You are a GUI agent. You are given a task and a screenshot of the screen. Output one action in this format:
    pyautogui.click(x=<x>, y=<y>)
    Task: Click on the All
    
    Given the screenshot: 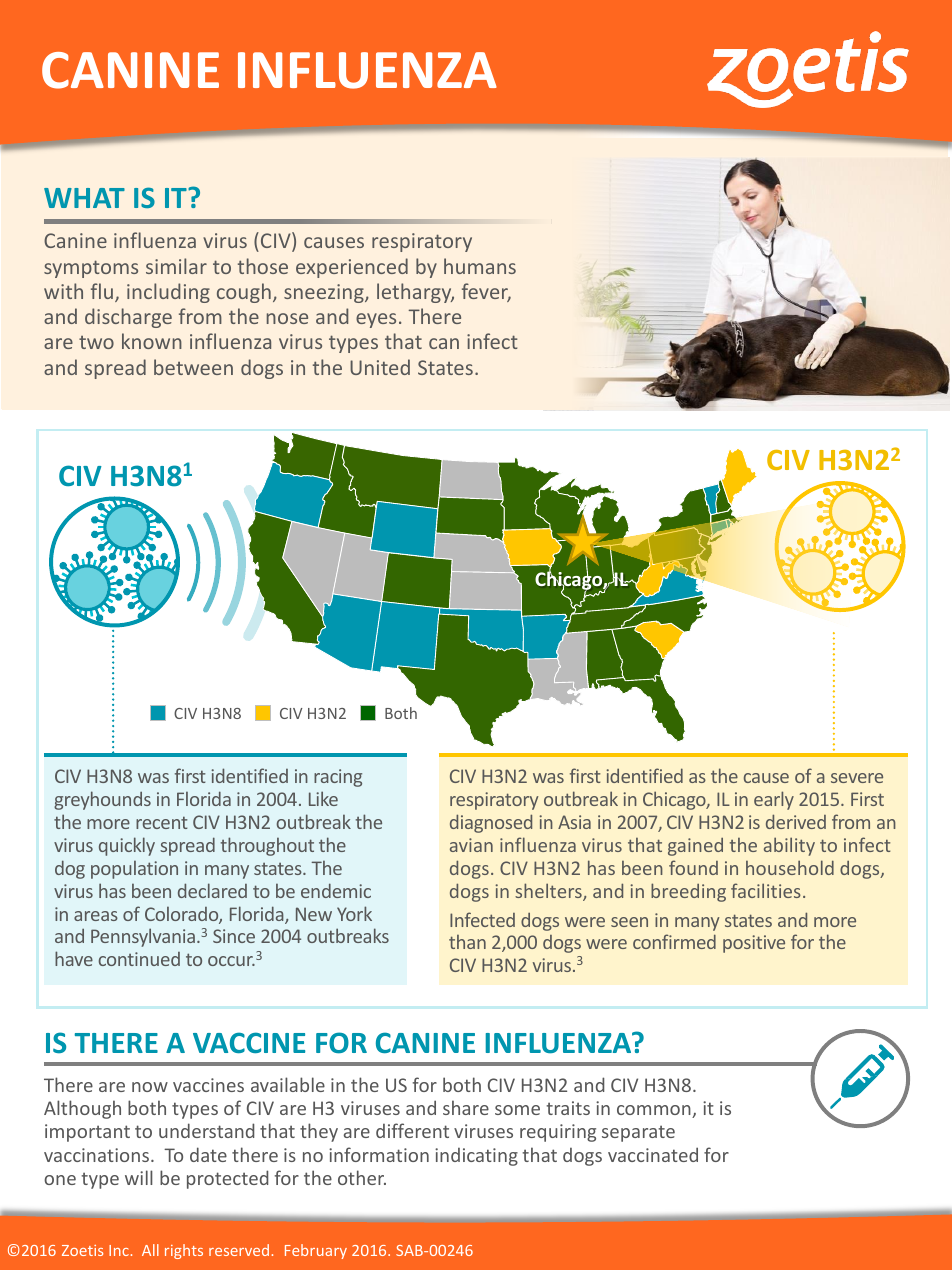 What is the action you would take?
    pyautogui.click(x=150, y=1250)
